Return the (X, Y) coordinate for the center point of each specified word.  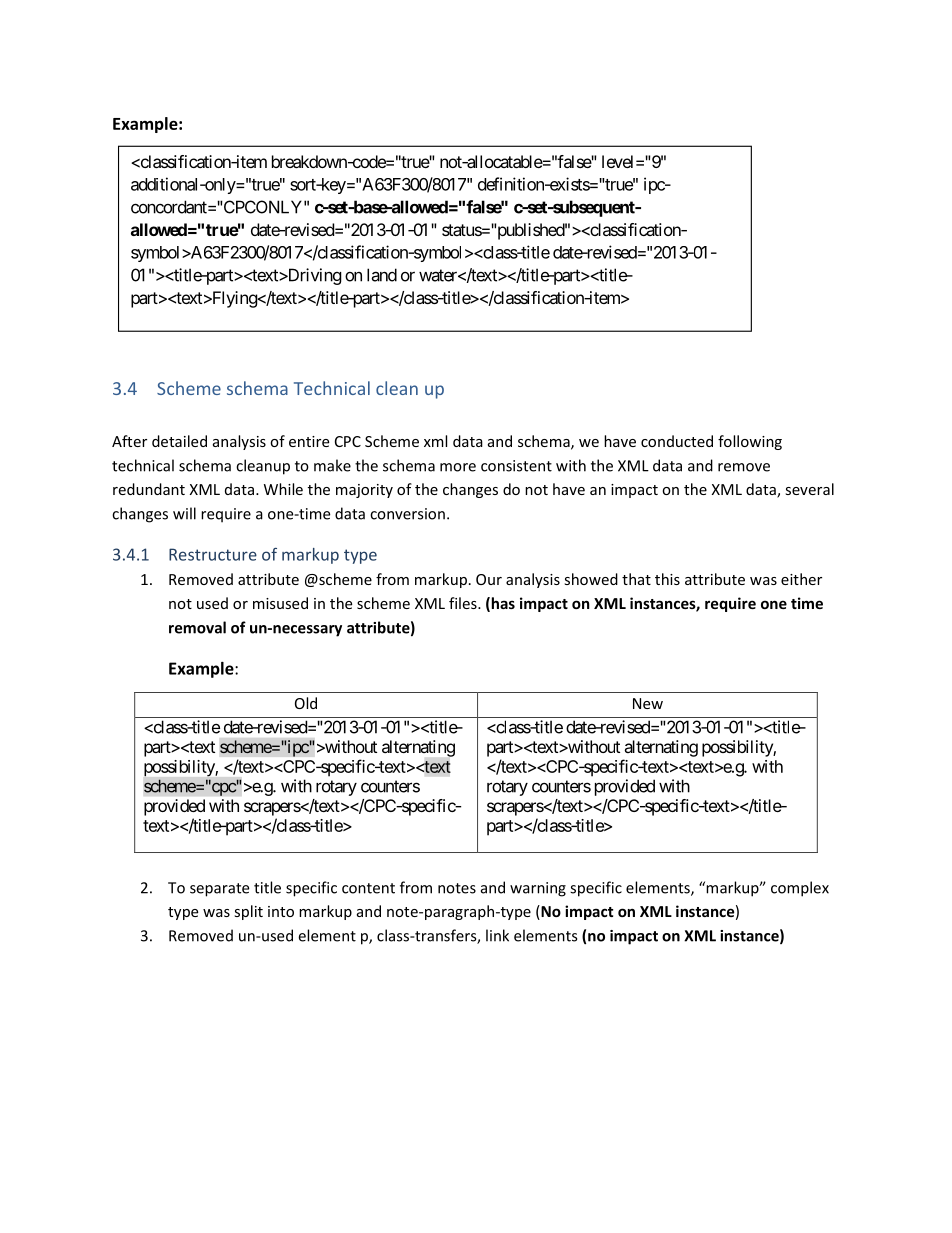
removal (197, 627)
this (667, 579)
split (248, 912)
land (382, 275)
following (750, 442)
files (464, 603)
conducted (677, 441)
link (497, 935)
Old (306, 703)
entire (309, 441)
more (458, 467)
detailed (179, 441)
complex (800, 889)
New (648, 703)
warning (538, 889)
